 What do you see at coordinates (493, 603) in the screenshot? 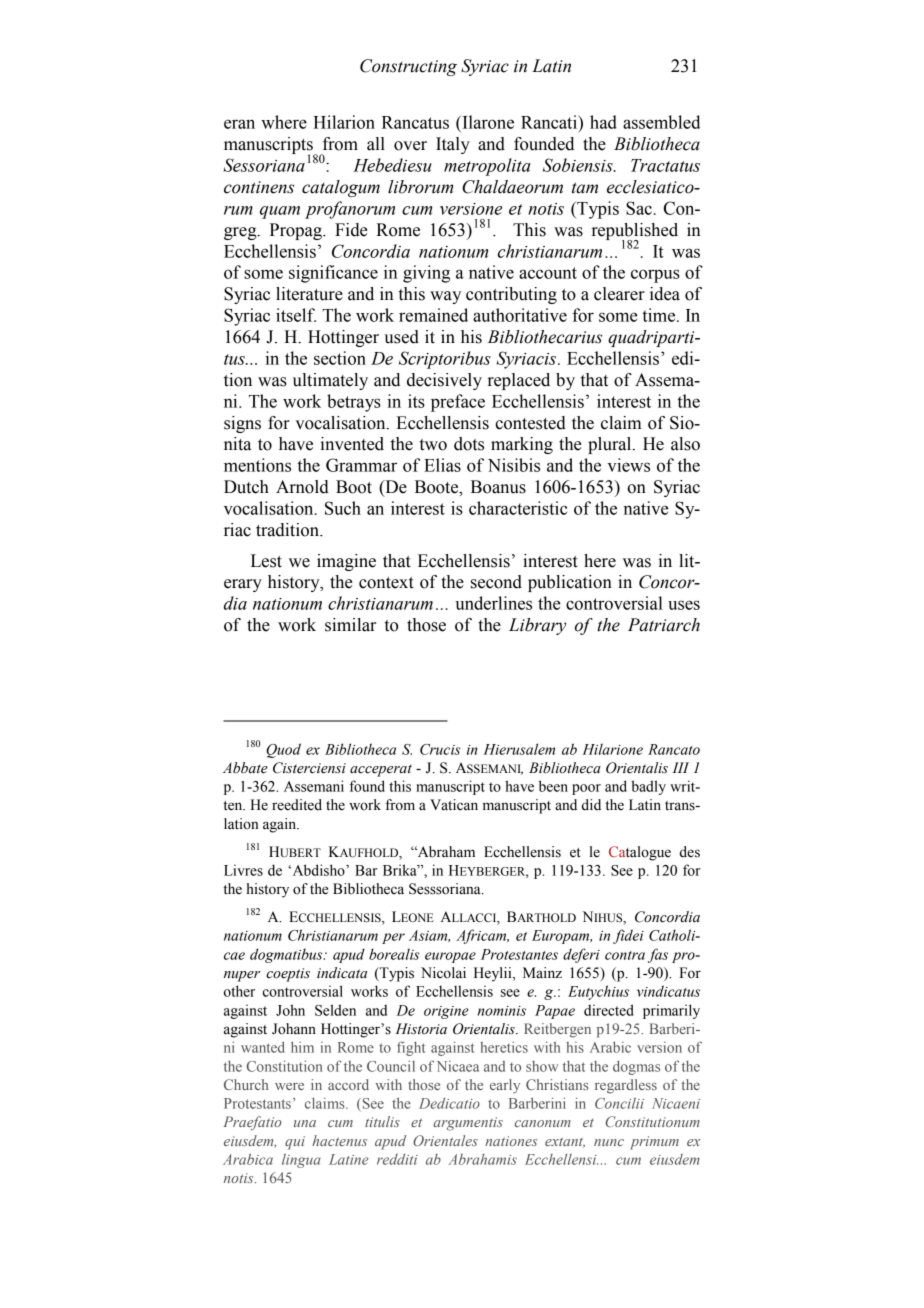
I see `underlines` at bounding box center [493, 603].
